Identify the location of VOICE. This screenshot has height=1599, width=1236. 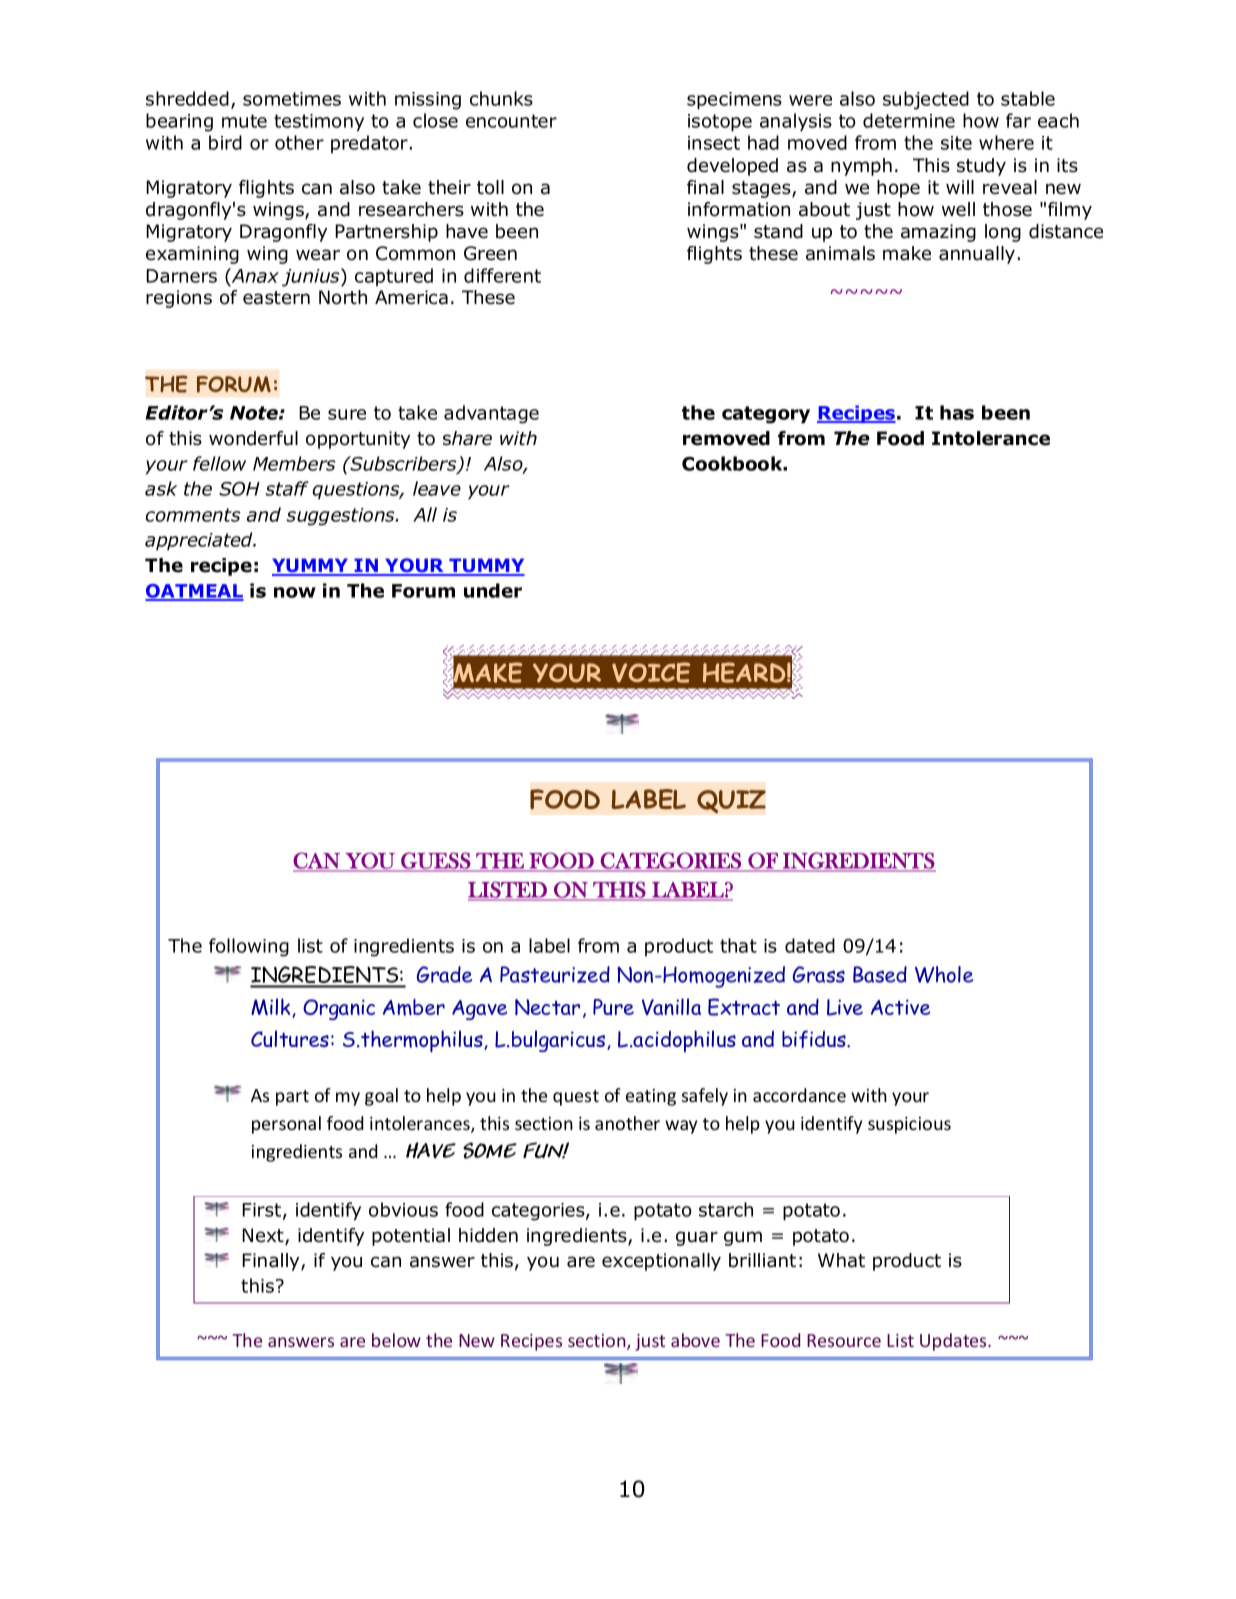
(651, 672).
